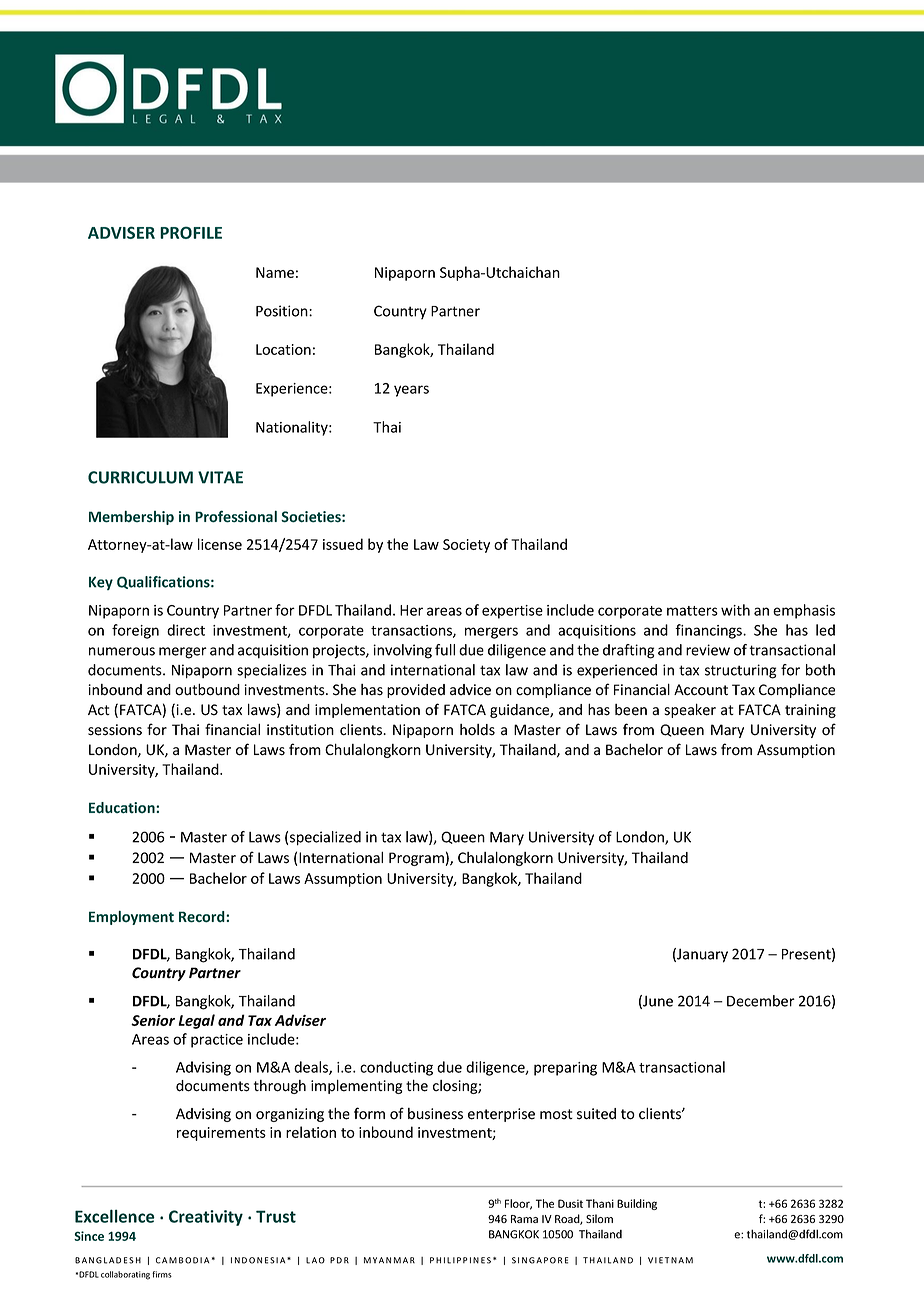 Image resolution: width=924 pixels, height=1308 pixels. Describe the element at coordinates (162, 1274) in the page. I see `firms` at that location.
